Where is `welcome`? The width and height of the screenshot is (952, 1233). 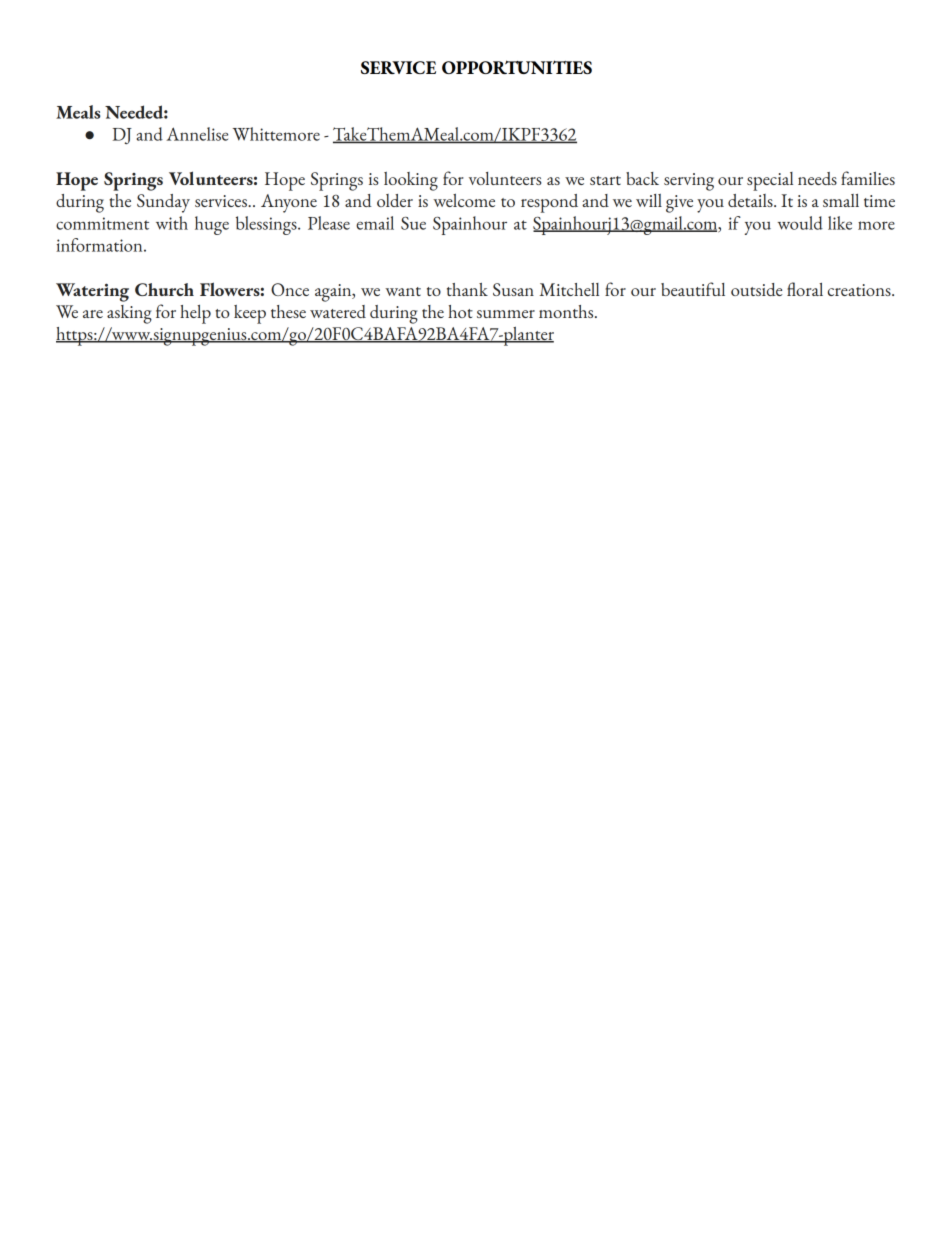
welcome is located at coordinates (464, 200).
